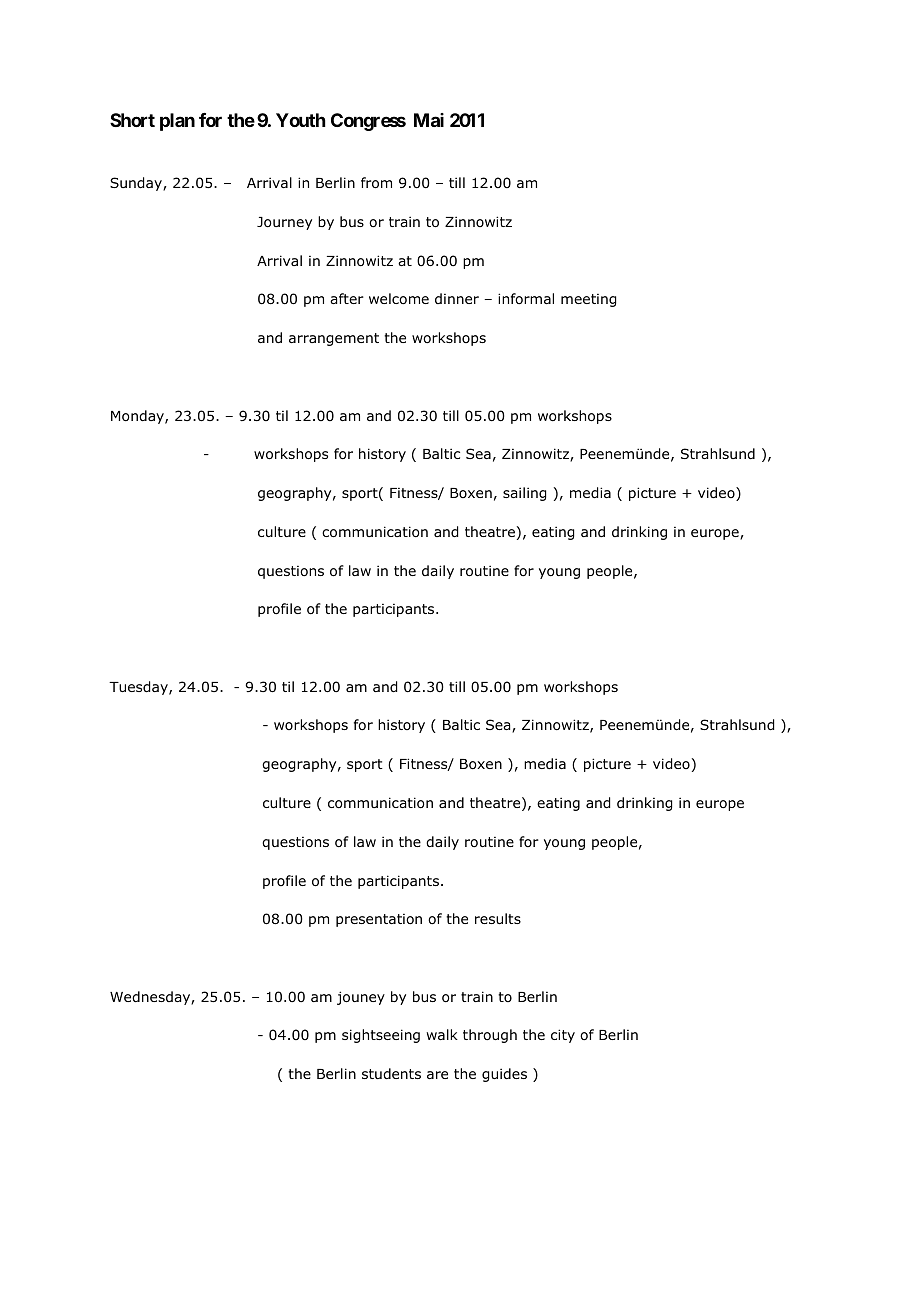 The width and height of the document is (924, 1308). Describe the element at coordinates (381, 1036) in the document. I see `sightseeing` at that location.
